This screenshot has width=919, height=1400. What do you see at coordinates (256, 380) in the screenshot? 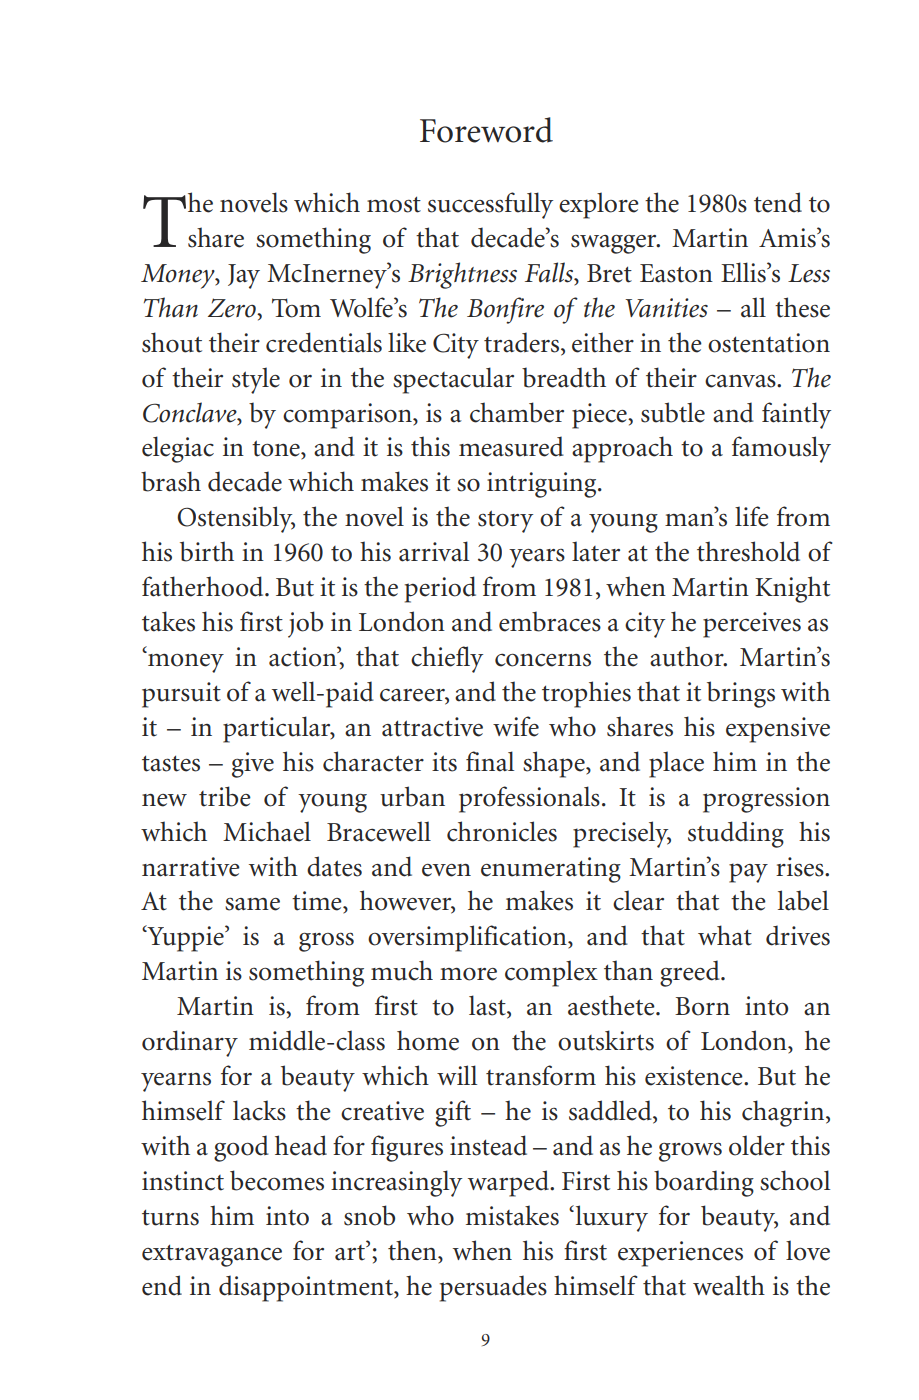
I see `style` at bounding box center [256, 380].
